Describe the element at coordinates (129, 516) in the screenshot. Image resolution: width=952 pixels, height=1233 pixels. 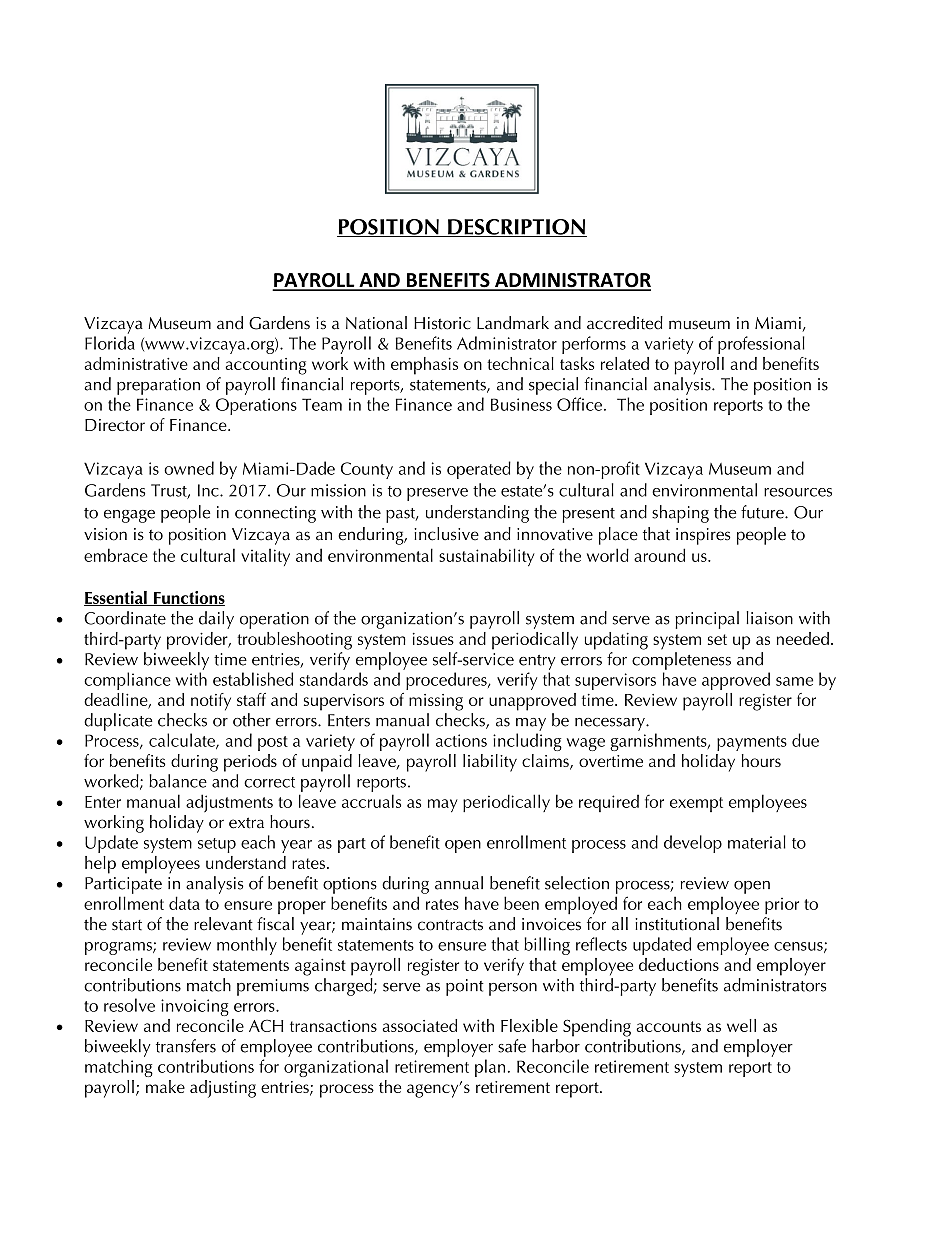
I see `engage` at that location.
